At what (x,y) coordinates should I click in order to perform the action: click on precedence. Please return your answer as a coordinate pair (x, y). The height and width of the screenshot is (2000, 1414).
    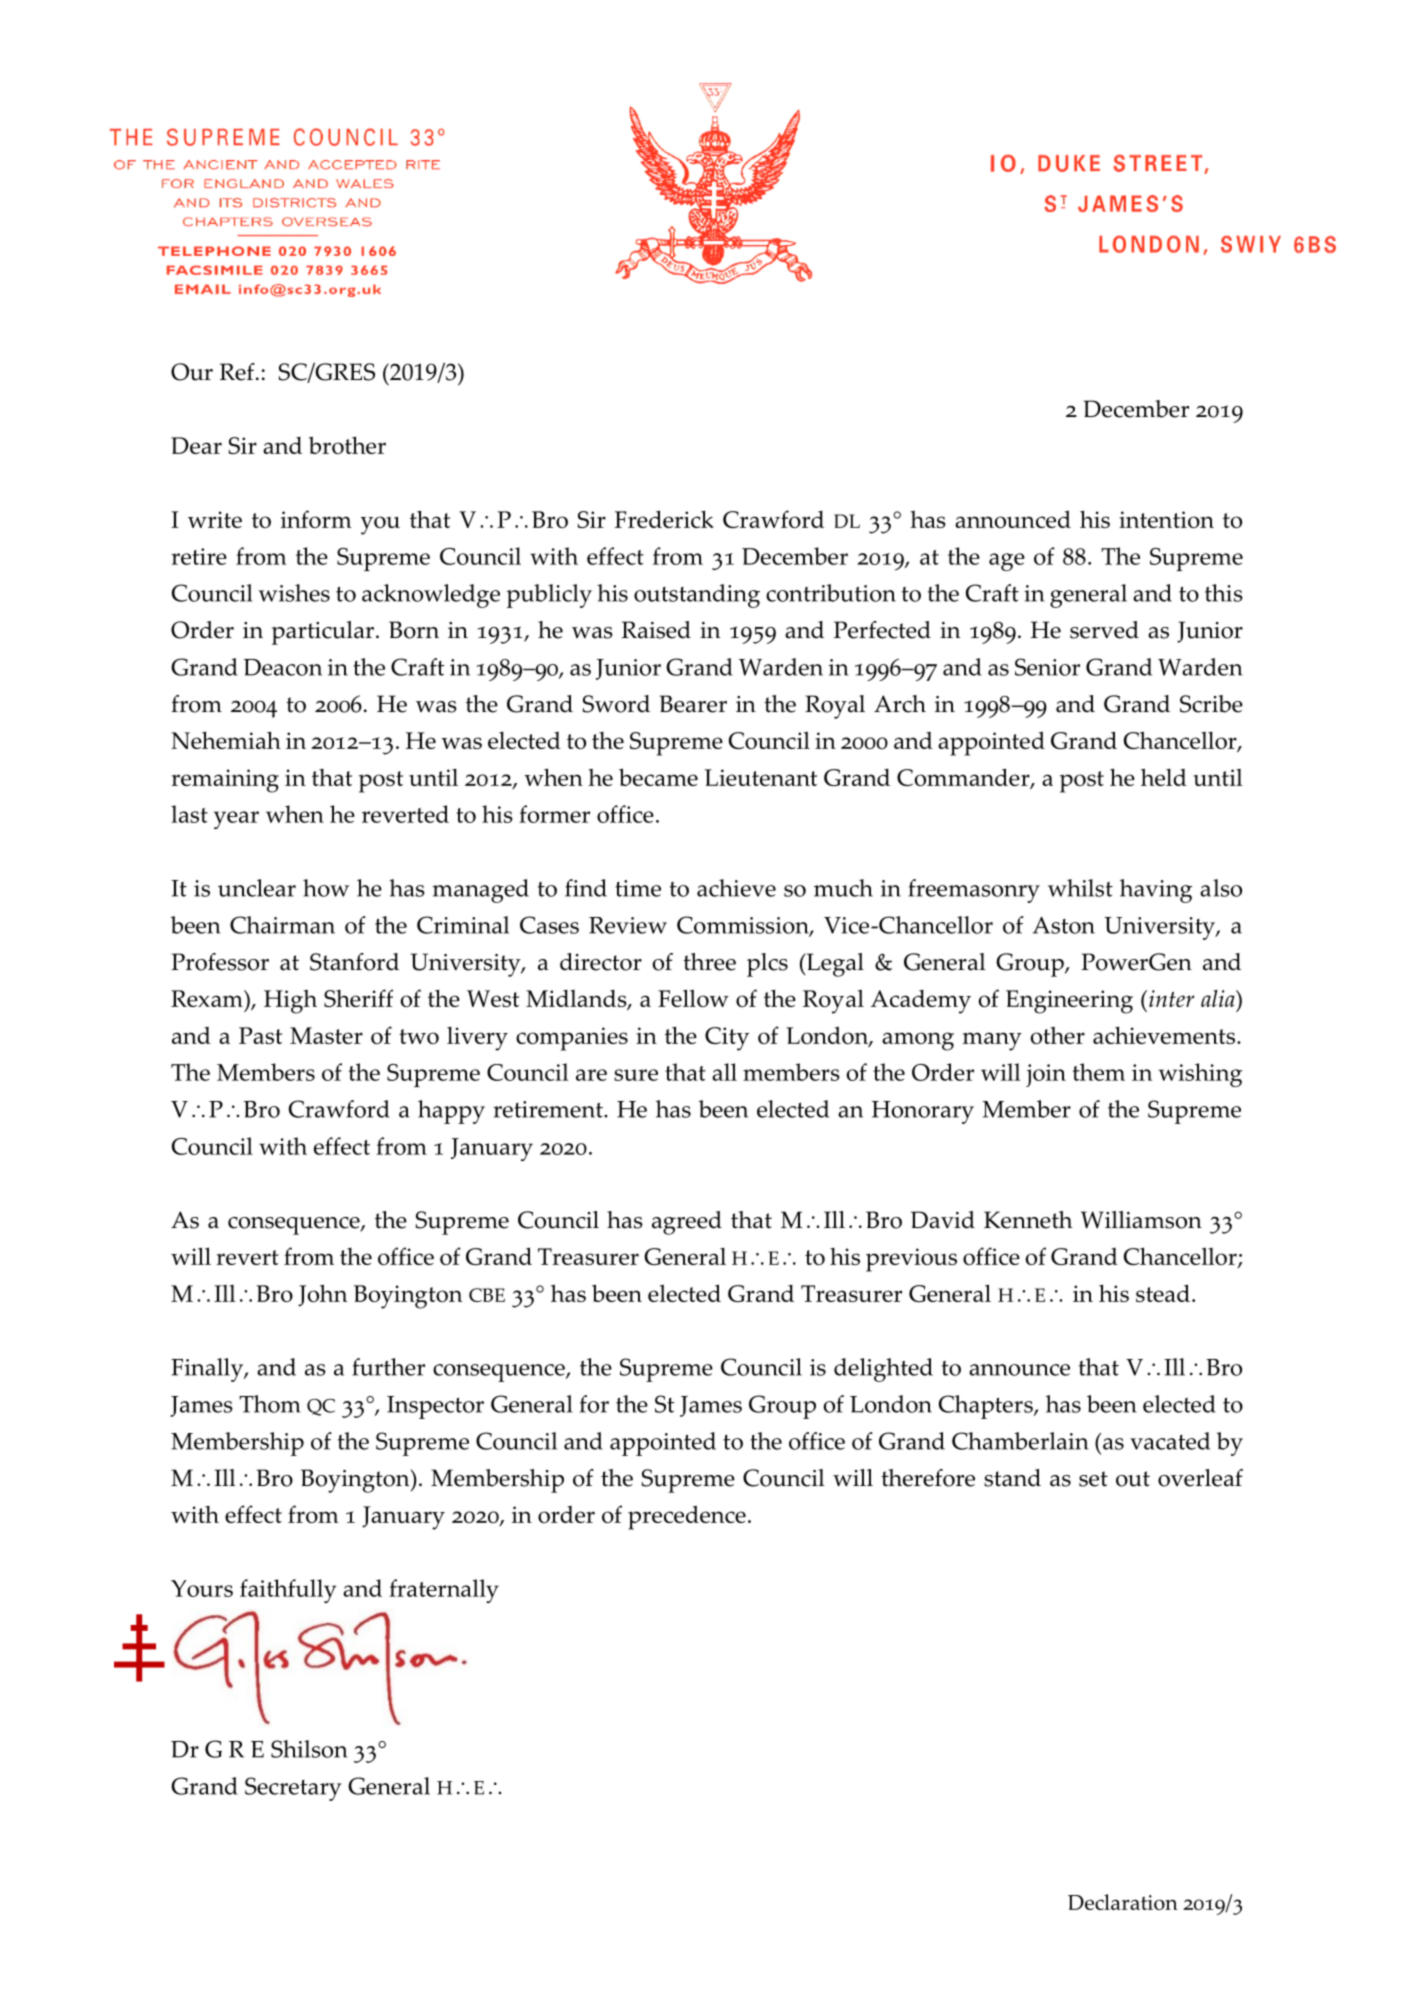
    Looking at the image, I should click on (687, 1517).
